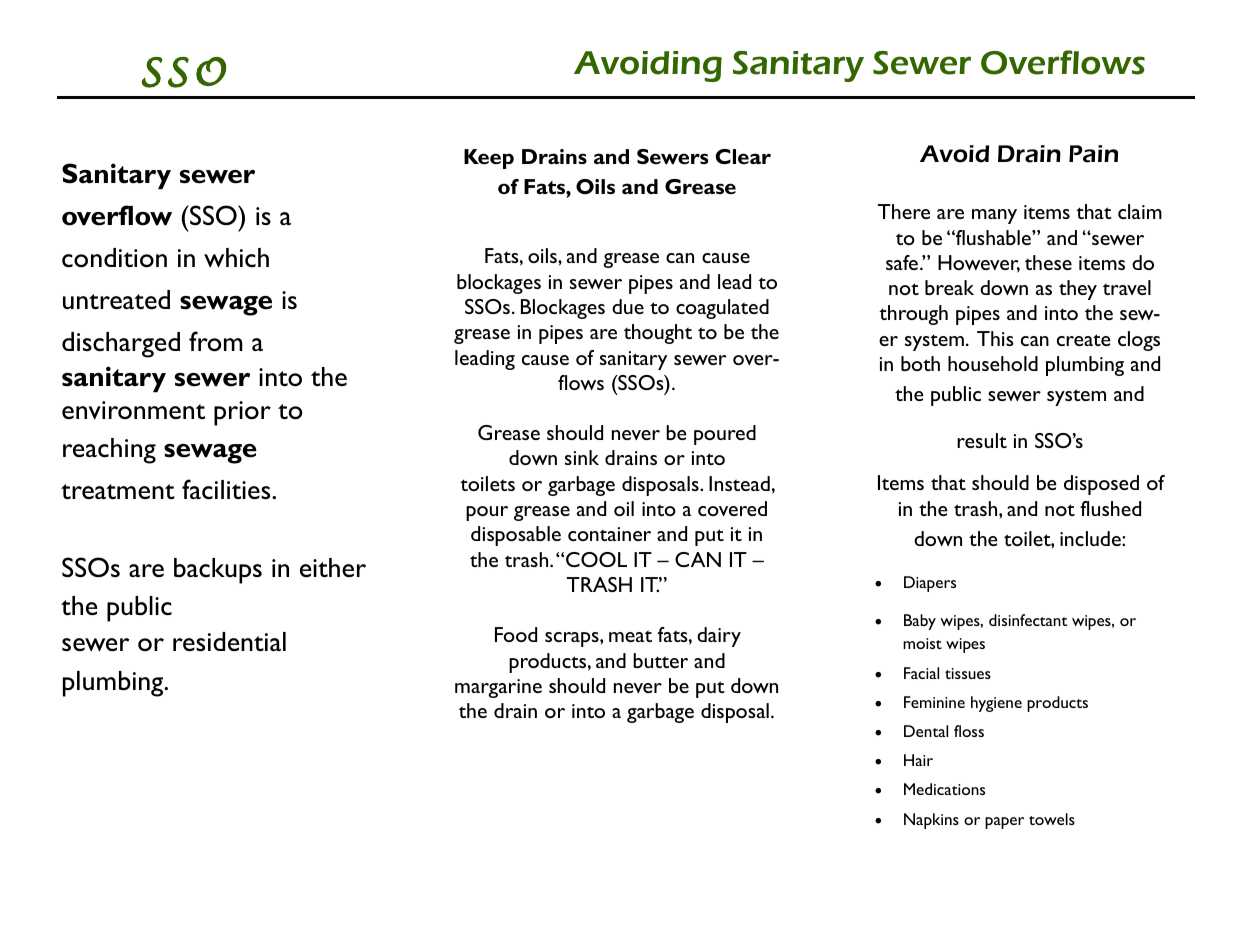 This document has width=1233, height=952. What do you see at coordinates (218, 571) in the document?
I see `backups` at bounding box center [218, 571].
